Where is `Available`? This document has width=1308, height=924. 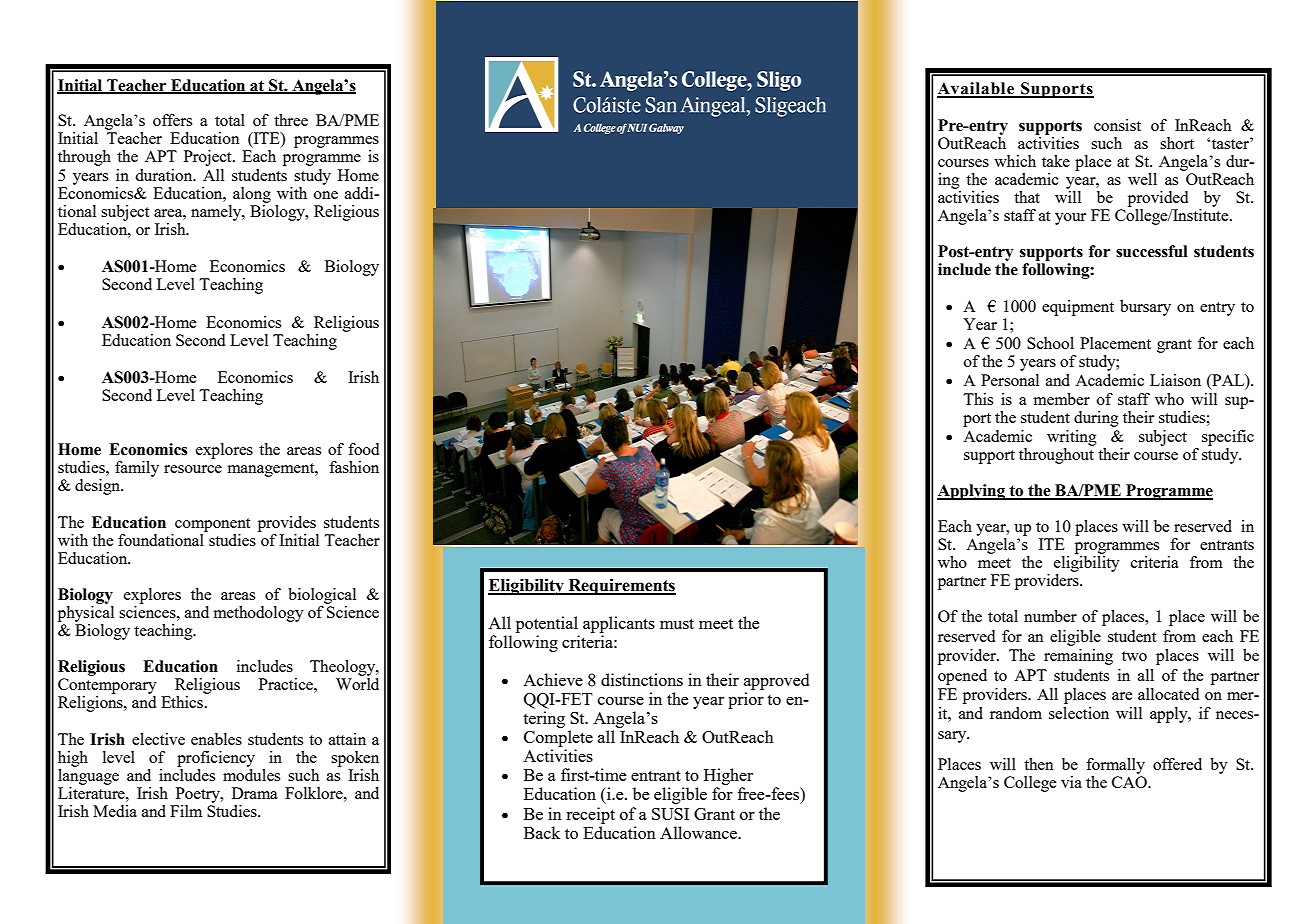 Available is located at coordinates (976, 89).
